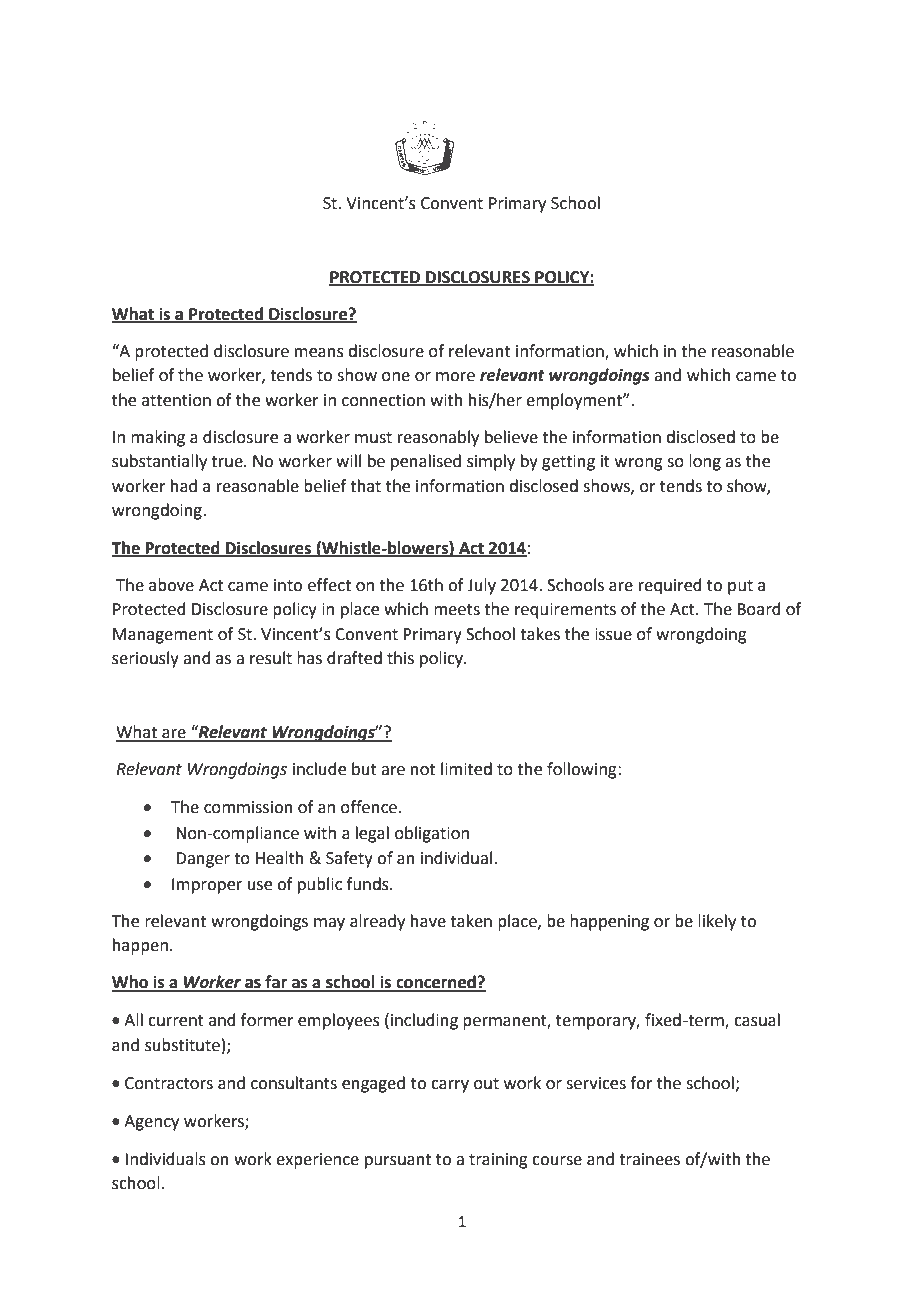 The height and width of the screenshot is (1308, 924). I want to click on Improper, so click(207, 886).
